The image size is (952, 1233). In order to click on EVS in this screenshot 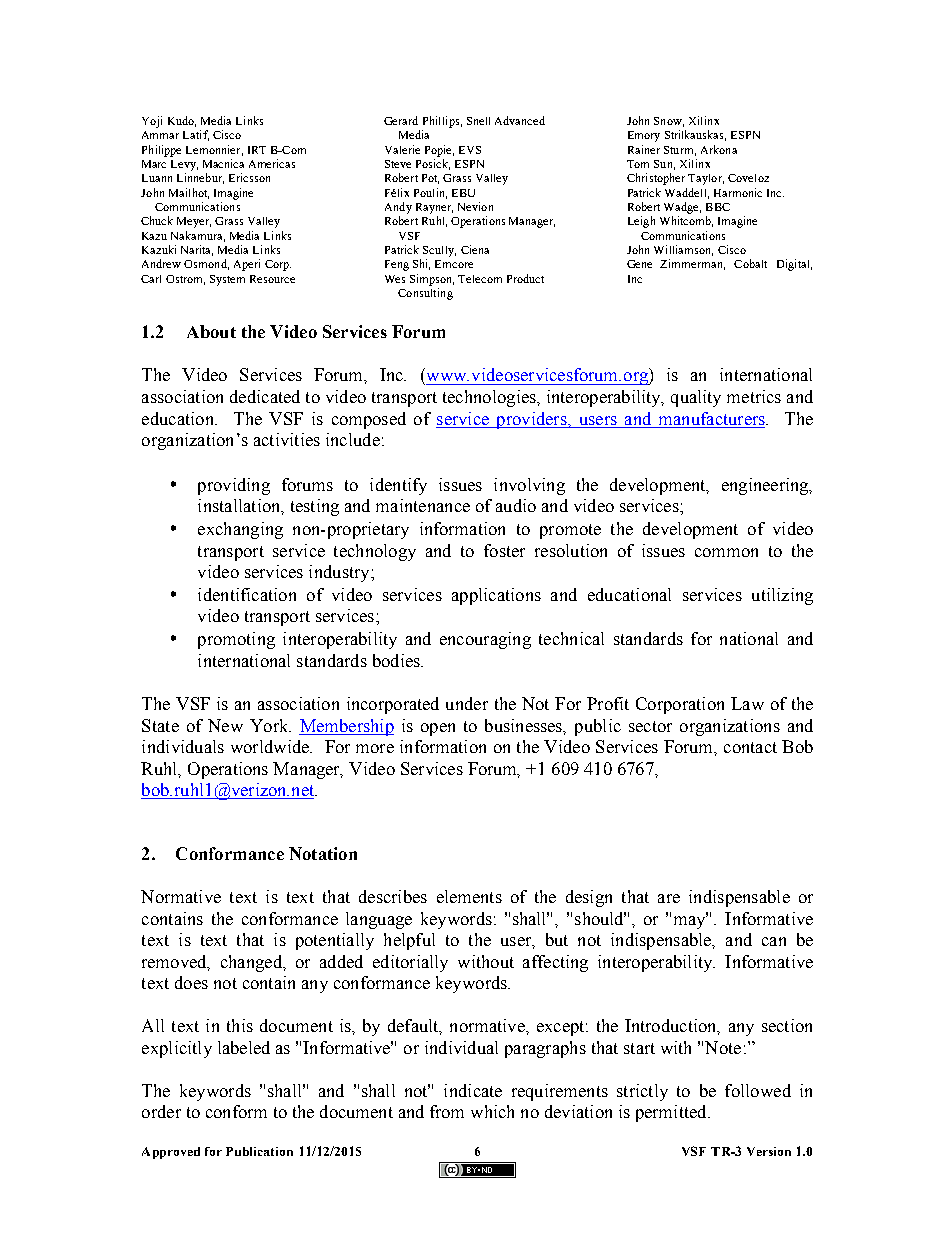, I will do `click(470, 150)`.
